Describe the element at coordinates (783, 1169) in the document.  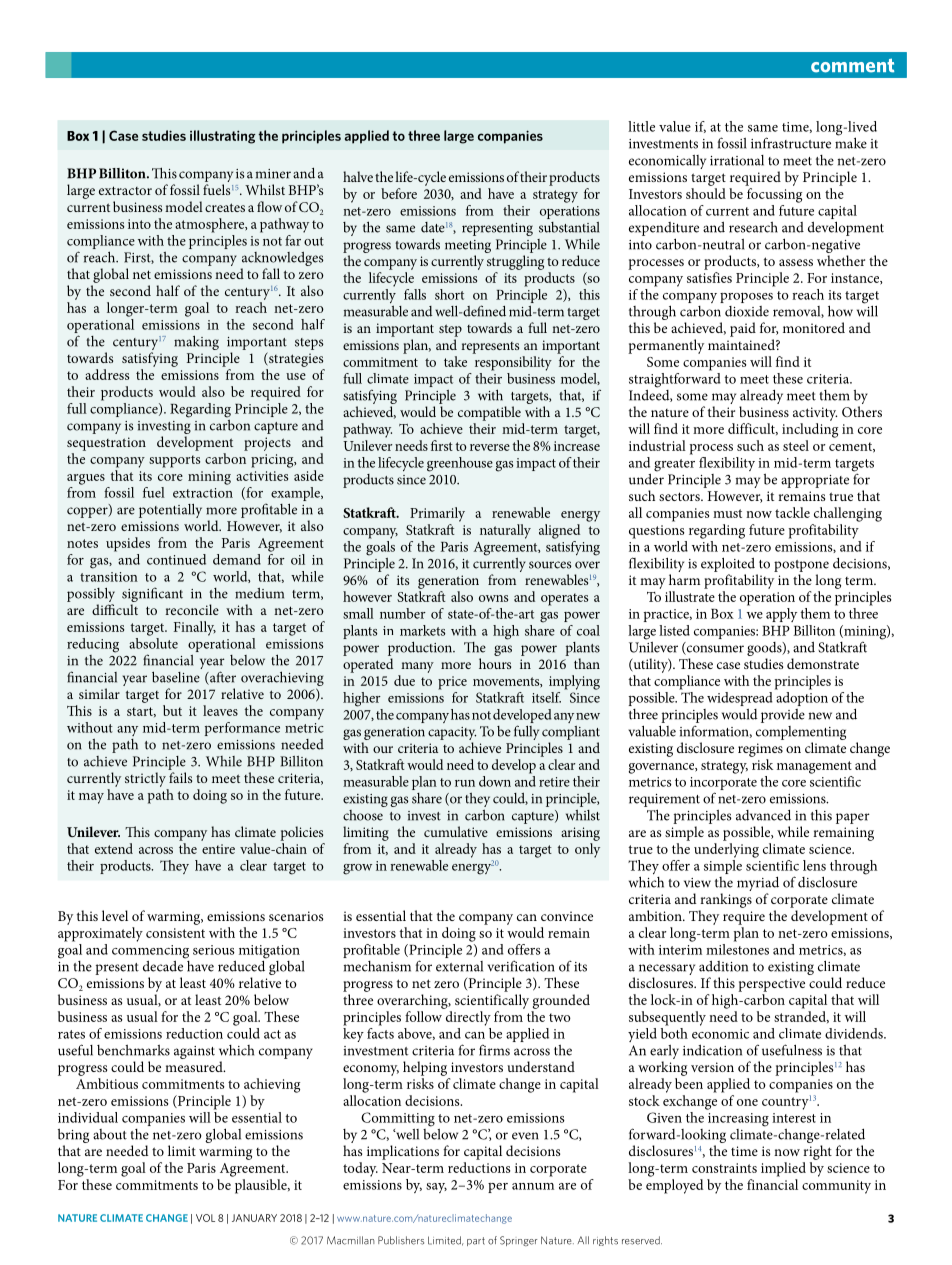
I see `implied` at that location.
